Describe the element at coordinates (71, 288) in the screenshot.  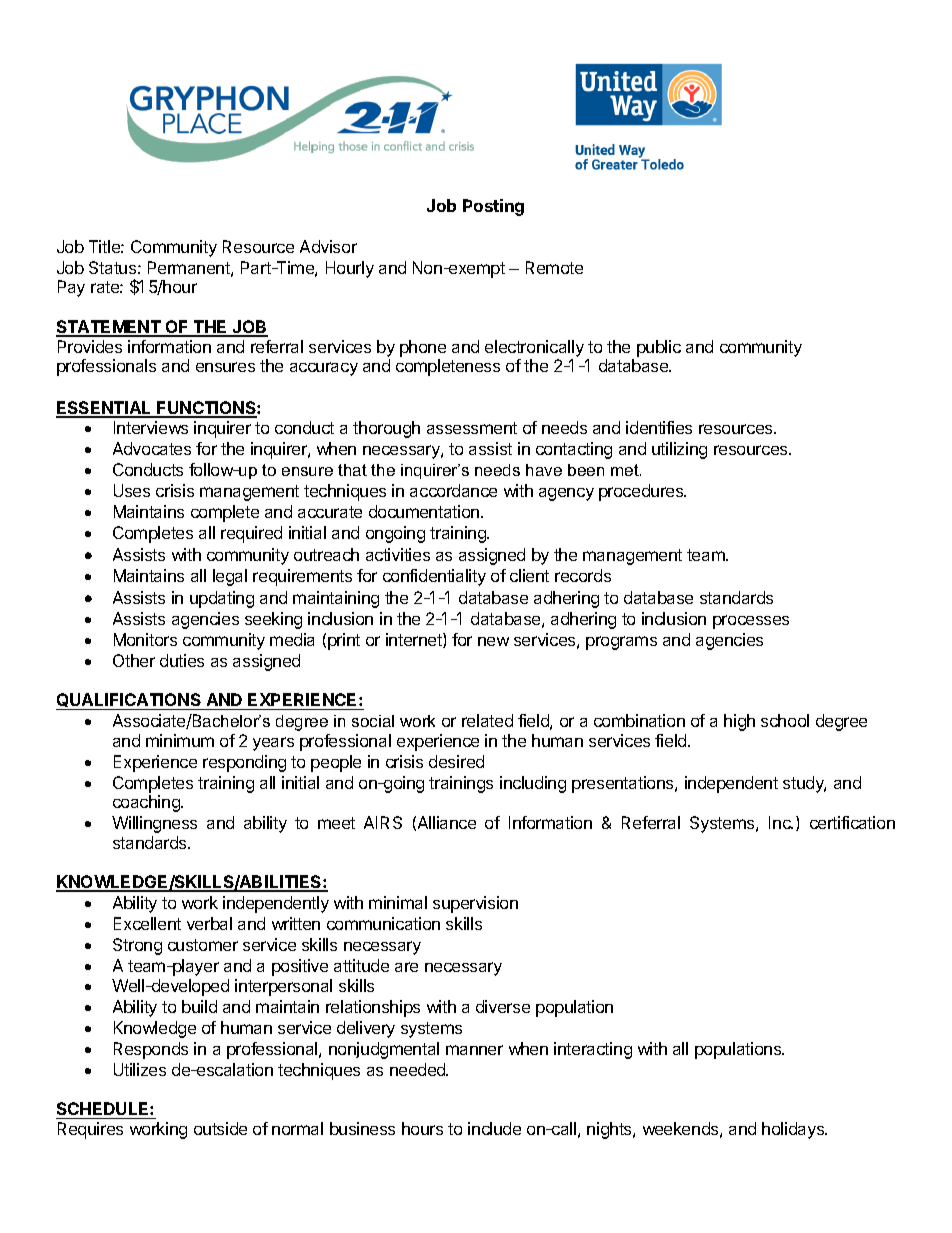
I see `Pay` at that location.
